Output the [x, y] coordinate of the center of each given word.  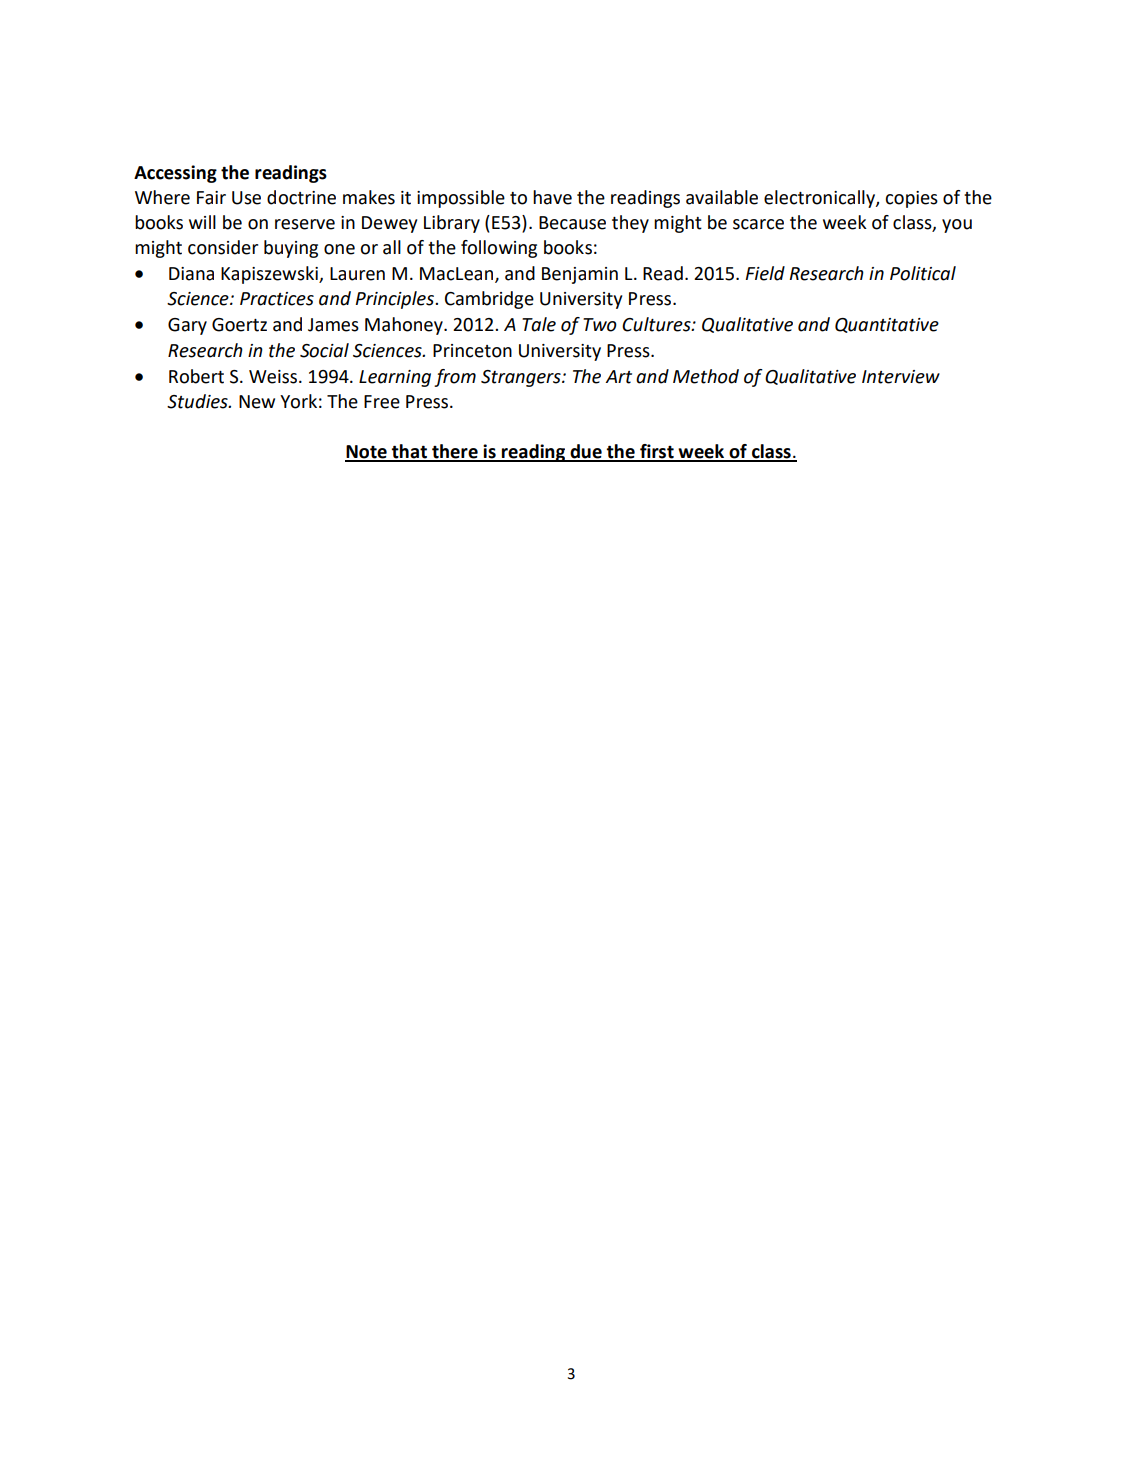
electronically [820, 199]
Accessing [175, 174]
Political [923, 273]
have [552, 197]
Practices [277, 299]
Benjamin [580, 275]
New [257, 402]
